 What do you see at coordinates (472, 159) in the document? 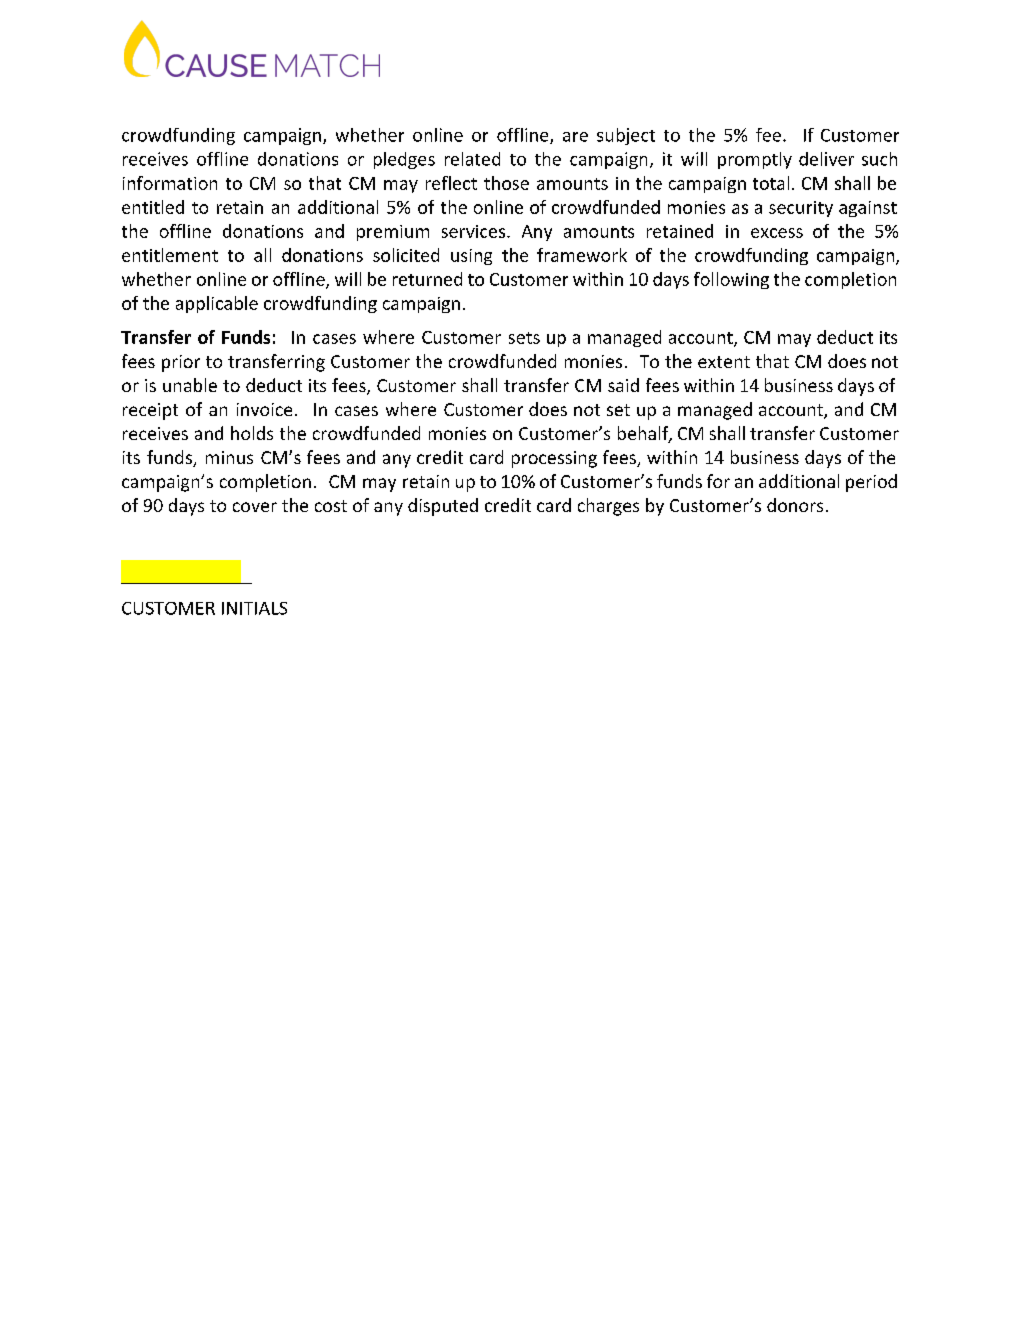
I see `related` at bounding box center [472, 159].
